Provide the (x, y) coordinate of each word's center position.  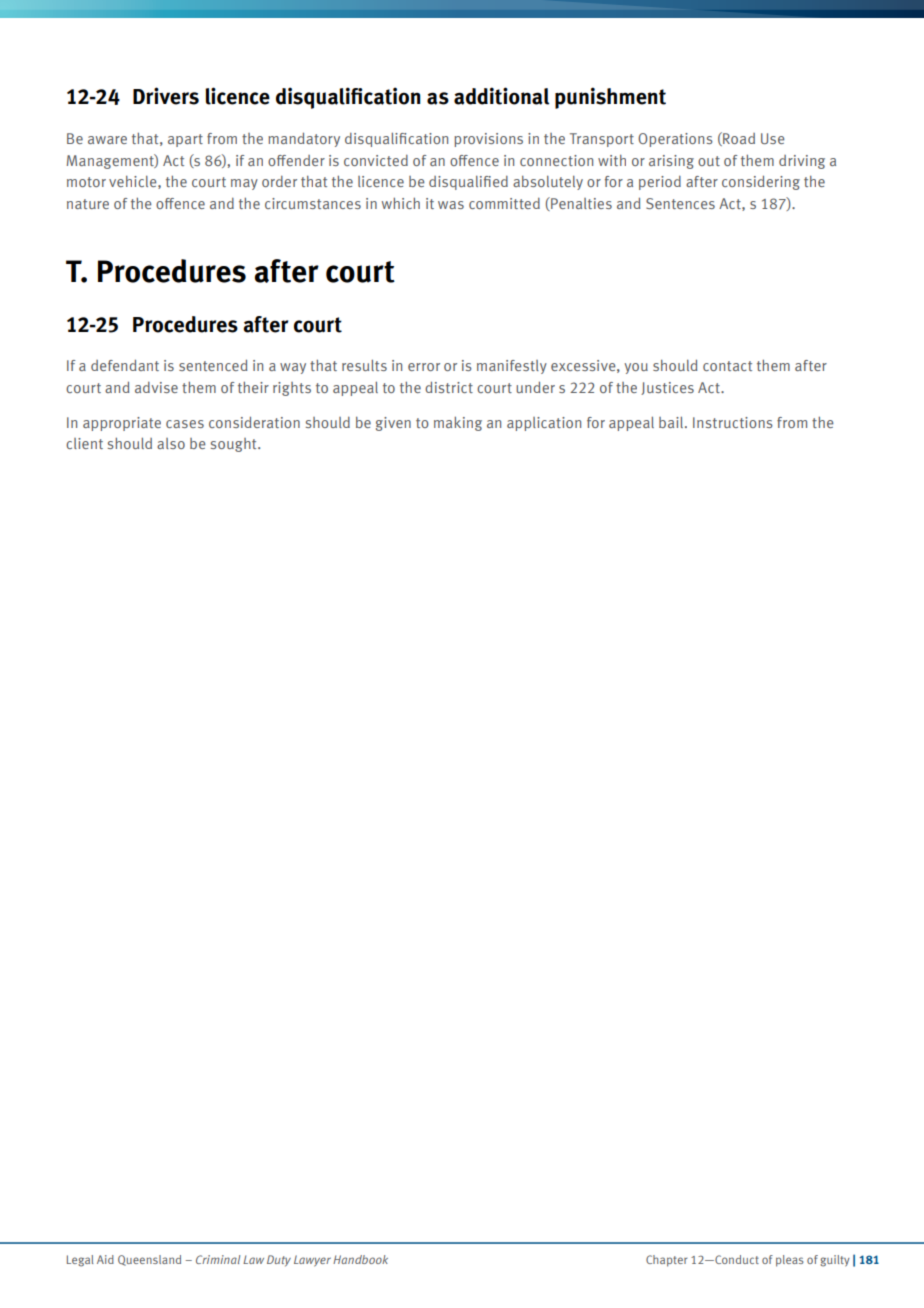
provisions (488, 140)
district (449, 387)
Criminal (218, 1259)
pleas (790, 1261)
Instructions (733, 422)
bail (672, 422)
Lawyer (312, 1261)
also (171, 443)
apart (185, 140)
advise (156, 387)
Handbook (360, 1259)
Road (738, 139)
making (458, 424)
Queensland (149, 1260)
